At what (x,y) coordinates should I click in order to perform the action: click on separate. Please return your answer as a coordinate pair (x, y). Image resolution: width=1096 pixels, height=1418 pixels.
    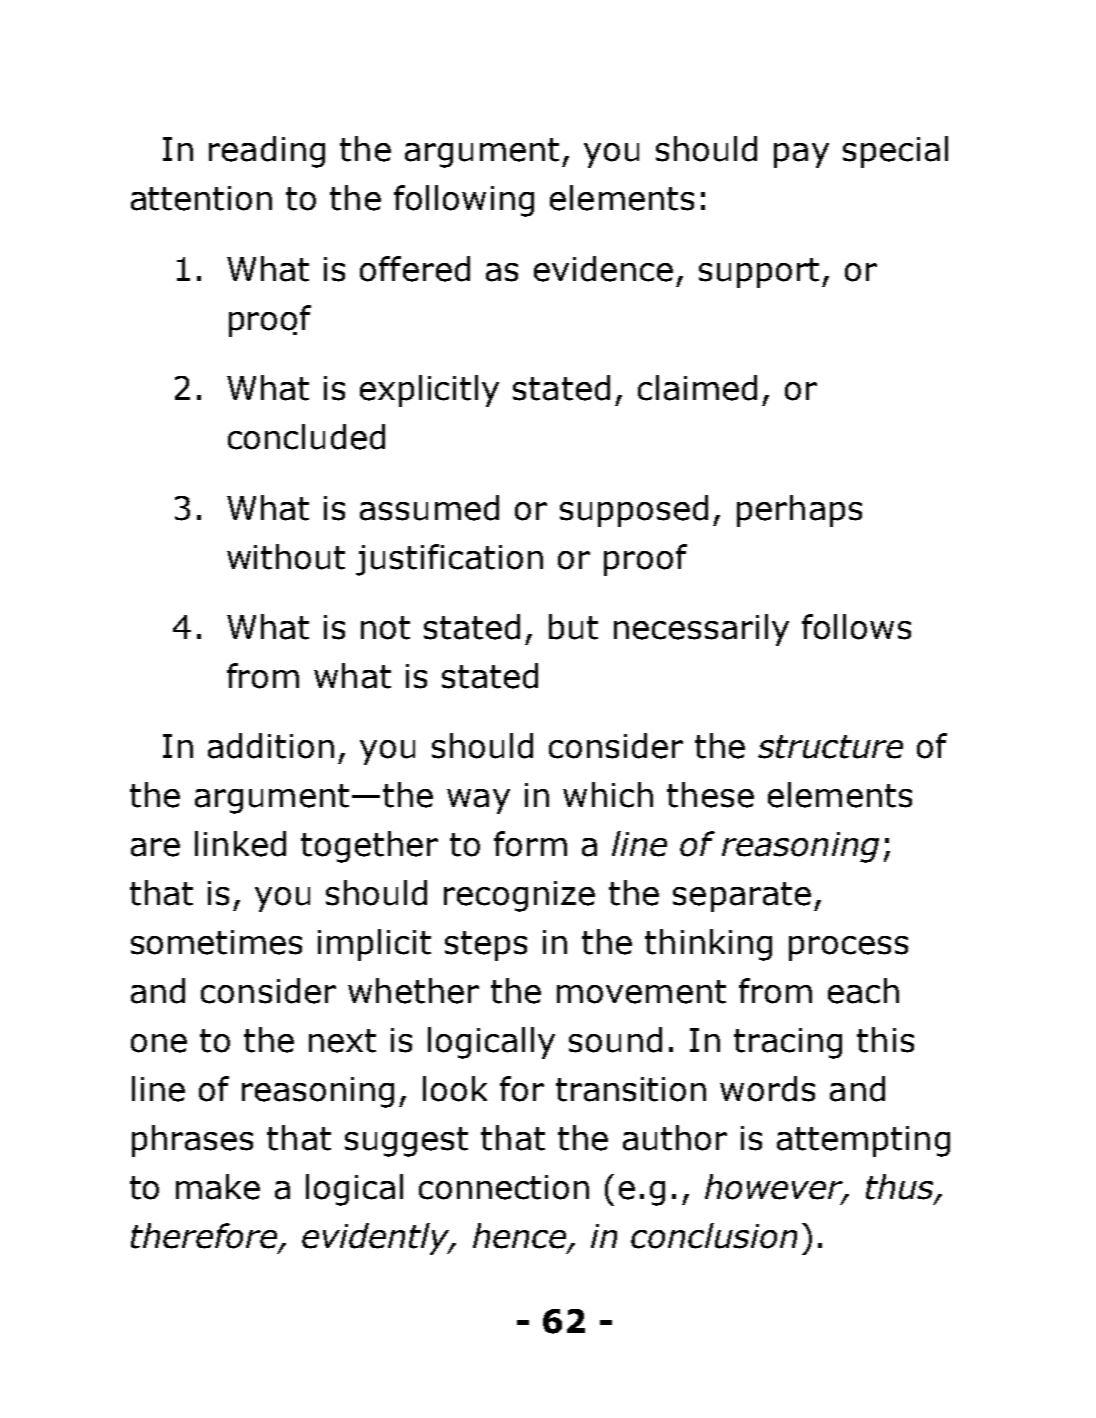
    Looking at the image, I should click on (742, 897).
